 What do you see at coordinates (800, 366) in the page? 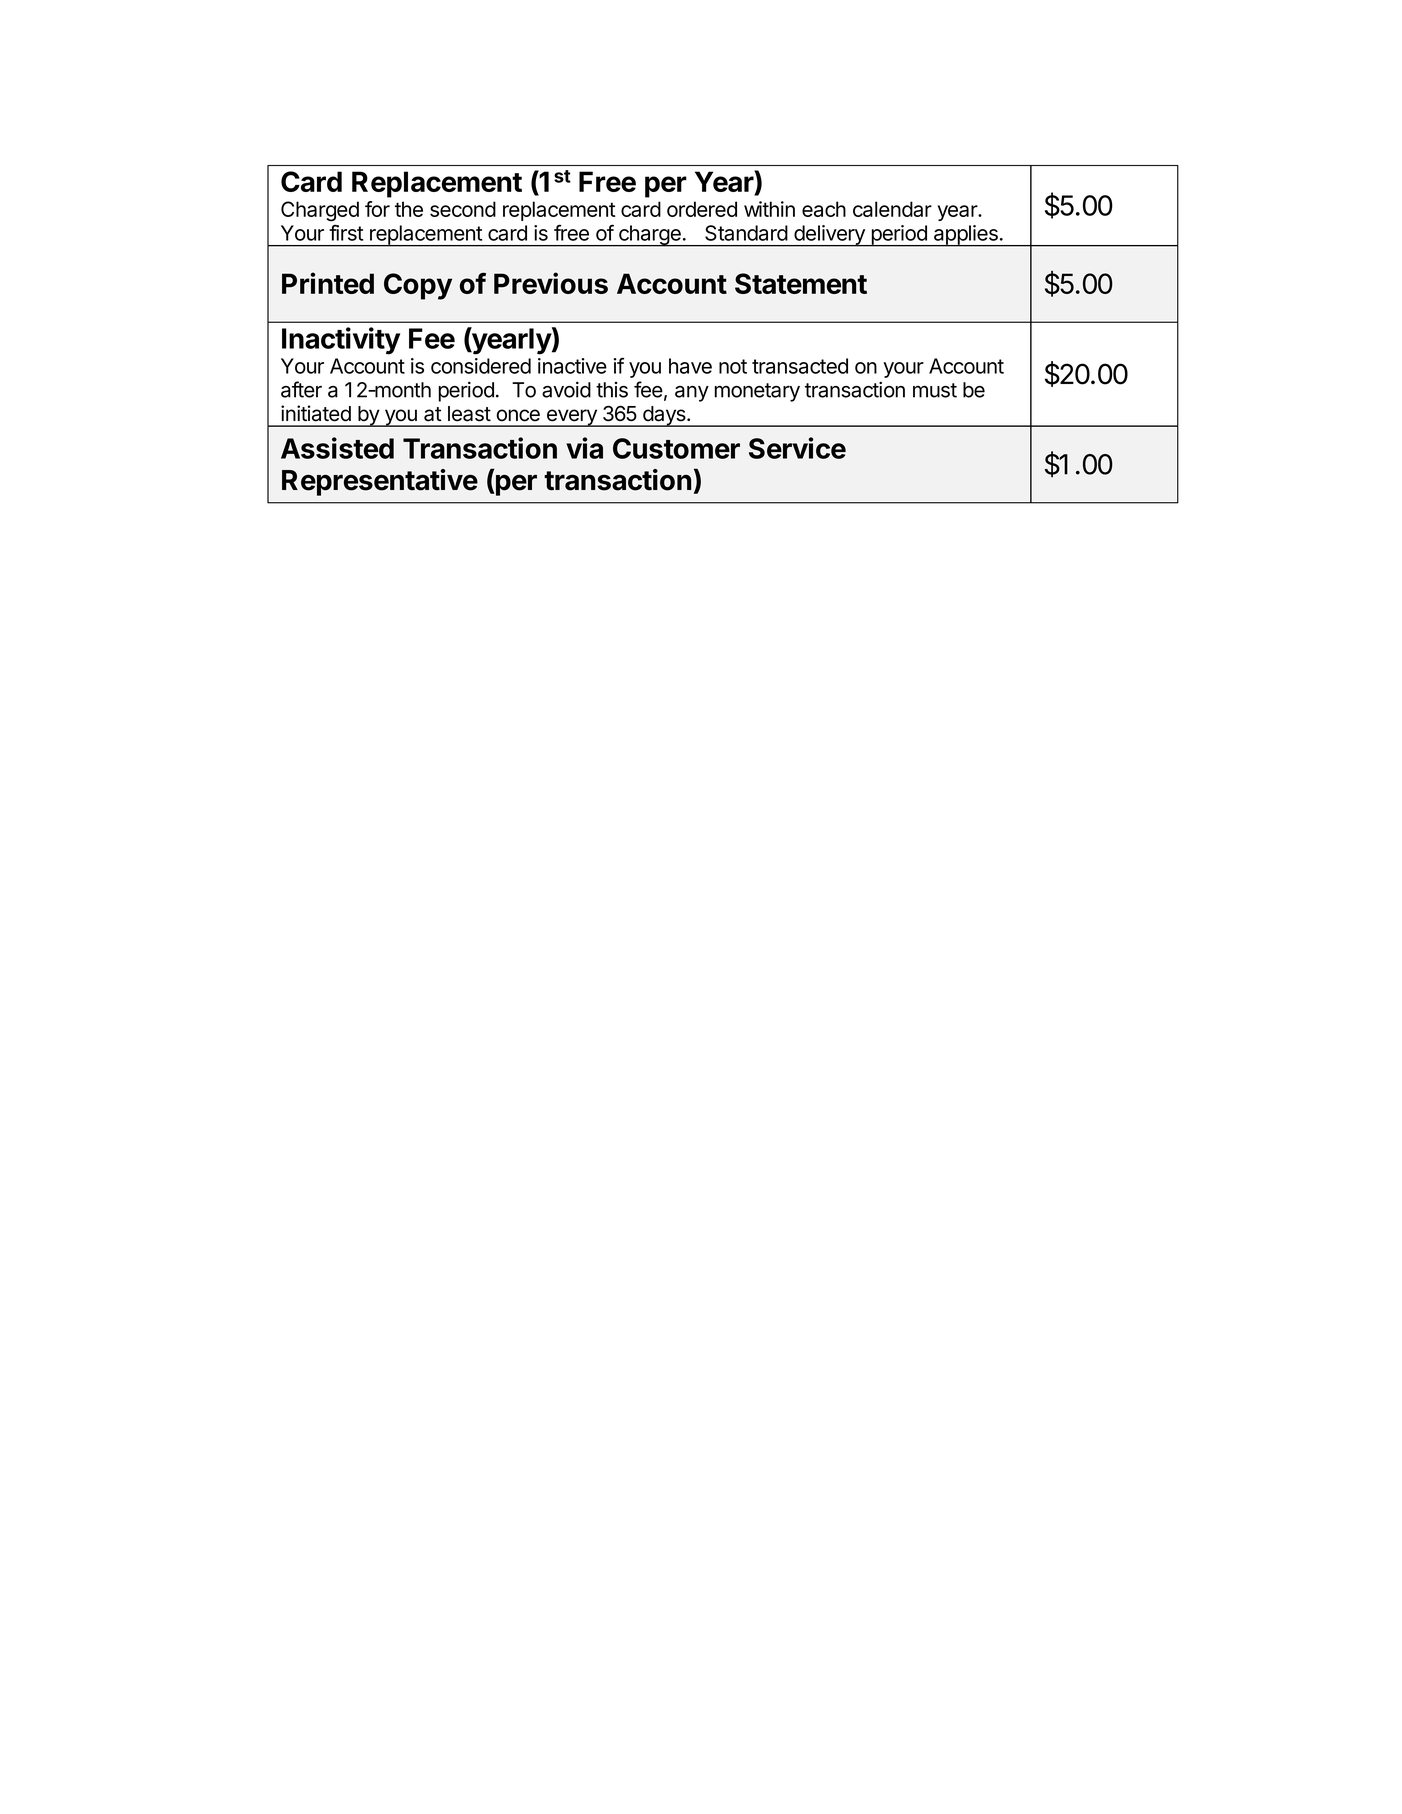
I see `transacted` at bounding box center [800, 366].
